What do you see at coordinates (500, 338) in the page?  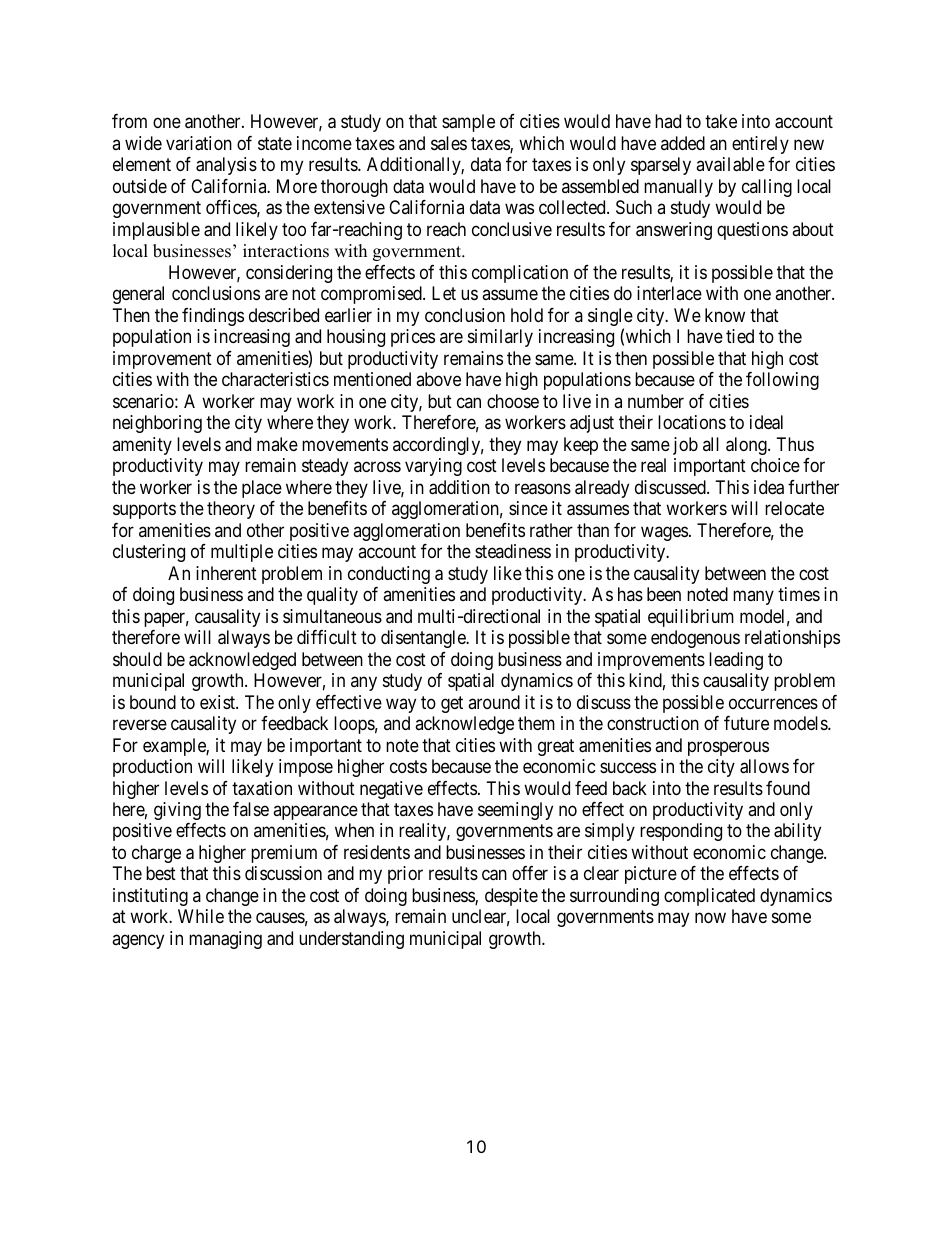 I see `similarly` at bounding box center [500, 338].
